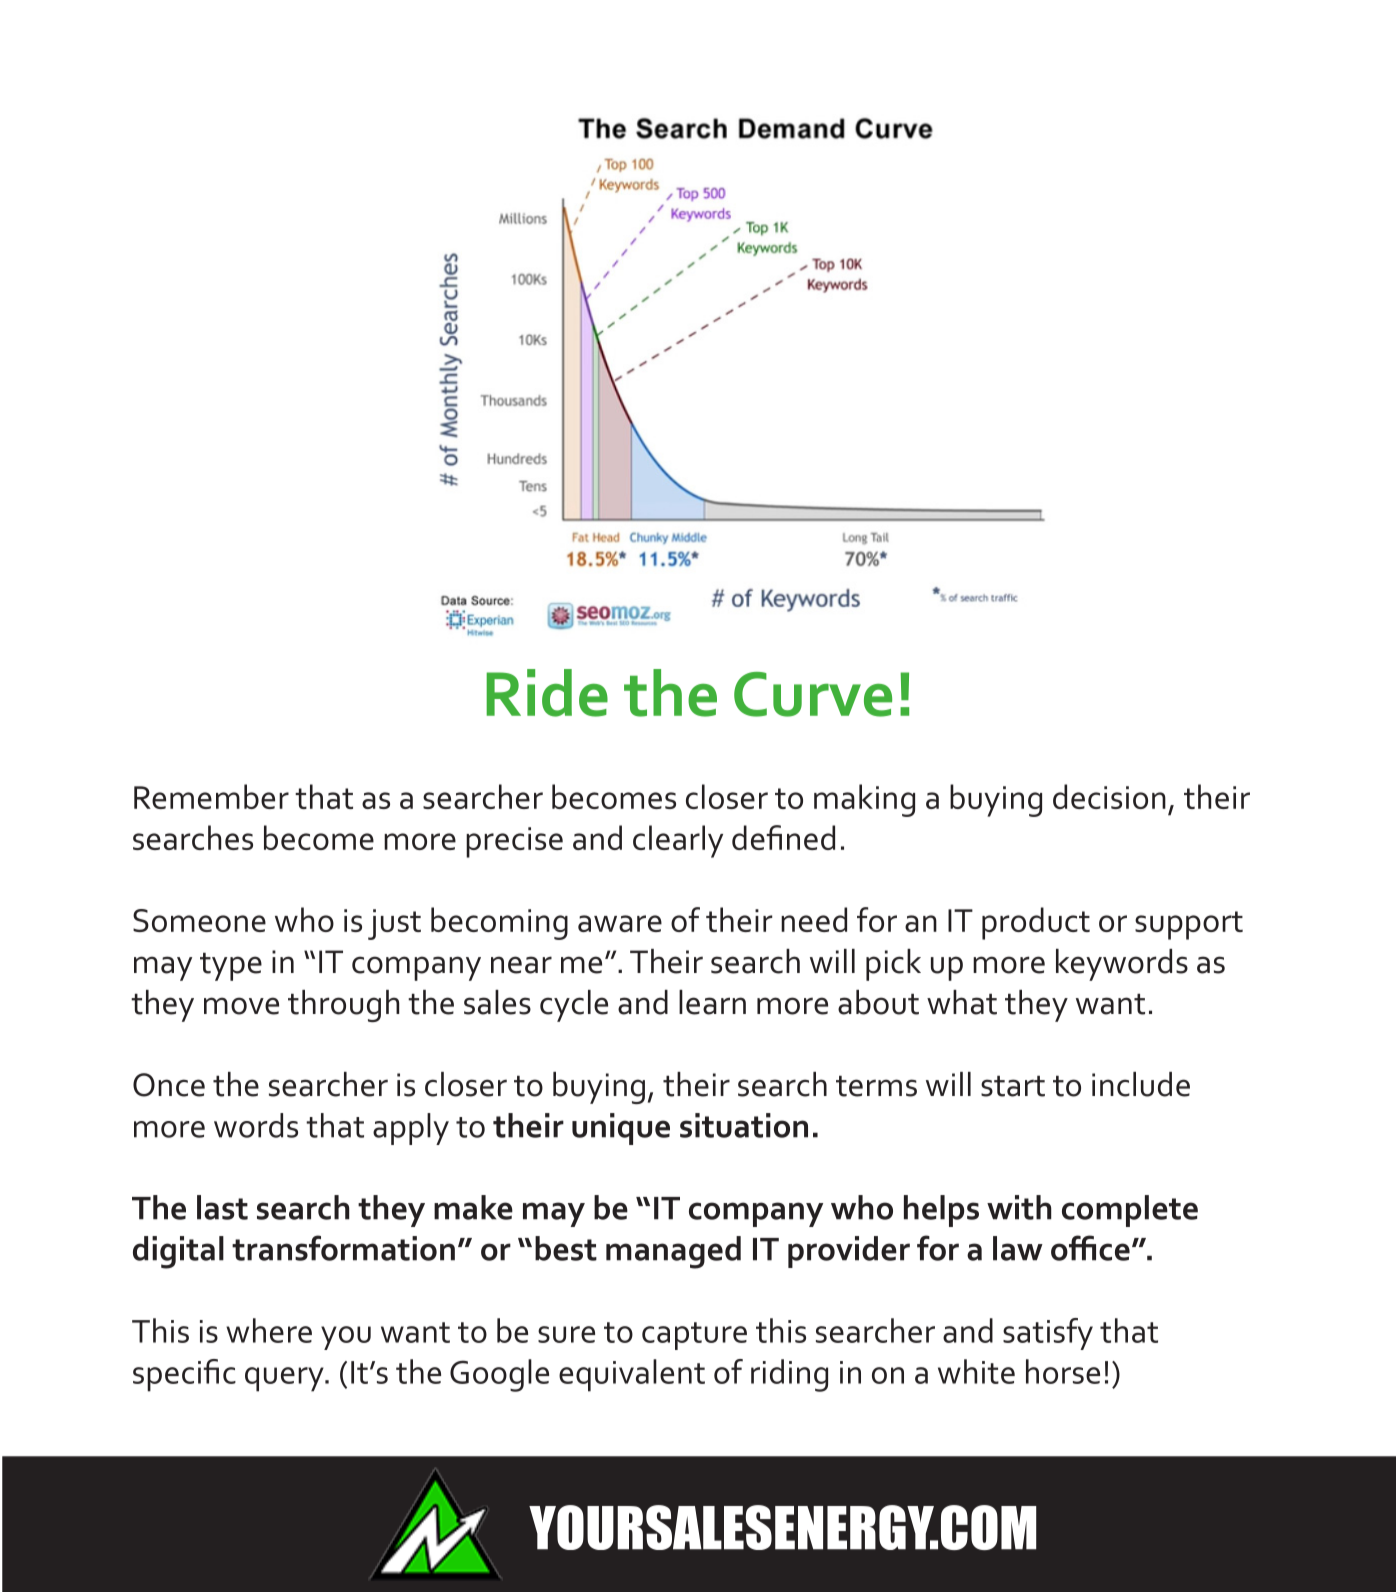 This document has height=1592, width=1396. Describe the element at coordinates (211, 796) in the document. I see `Remember` at that location.
